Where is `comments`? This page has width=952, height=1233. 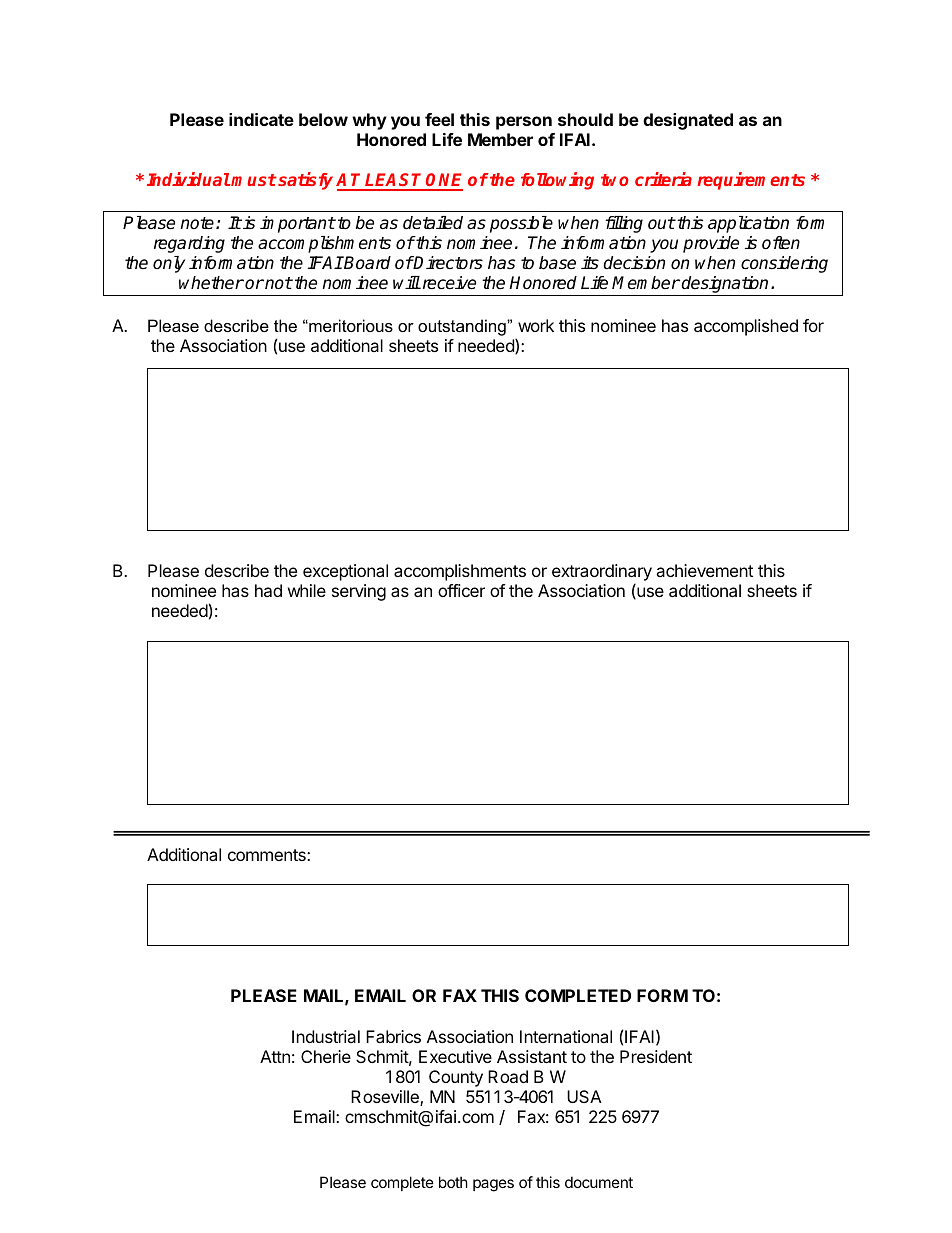
comments is located at coordinates (268, 855).
